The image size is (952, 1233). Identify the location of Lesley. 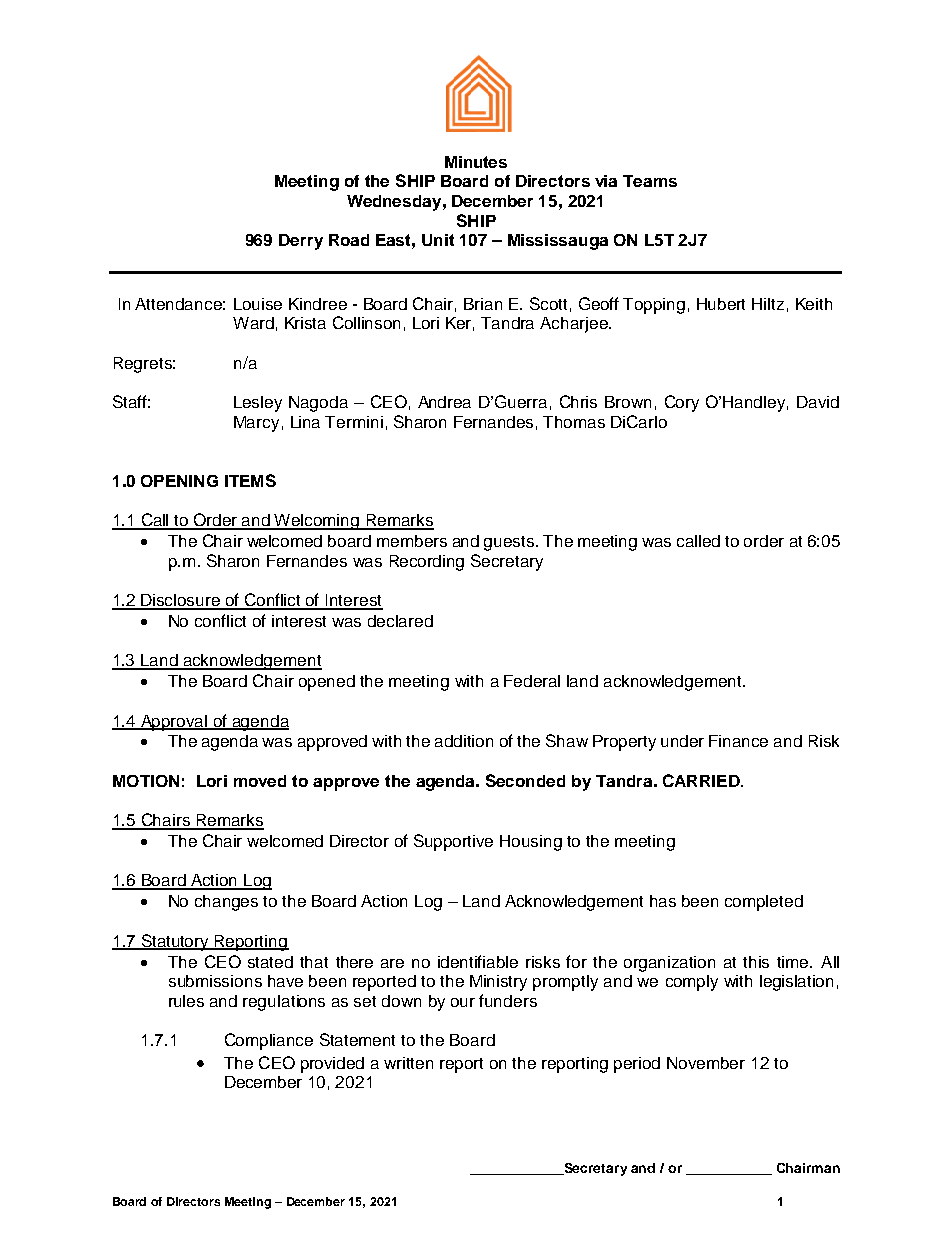
(258, 404).
